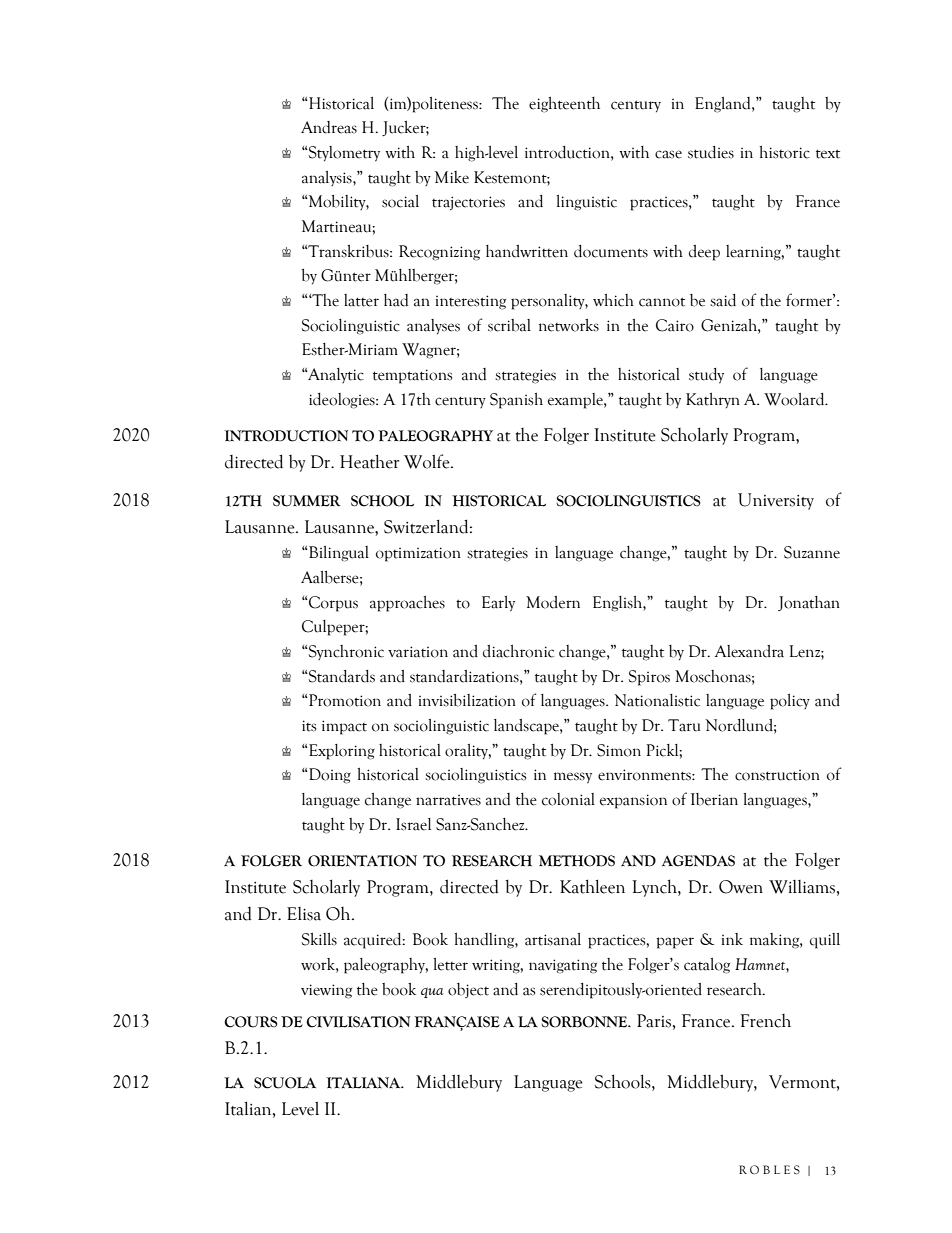 The width and height of the screenshot is (952, 1233). What do you see at coordinates (564, 105) in the screenshot?
I see `eighteenth` at bounding box center [564, 105].
